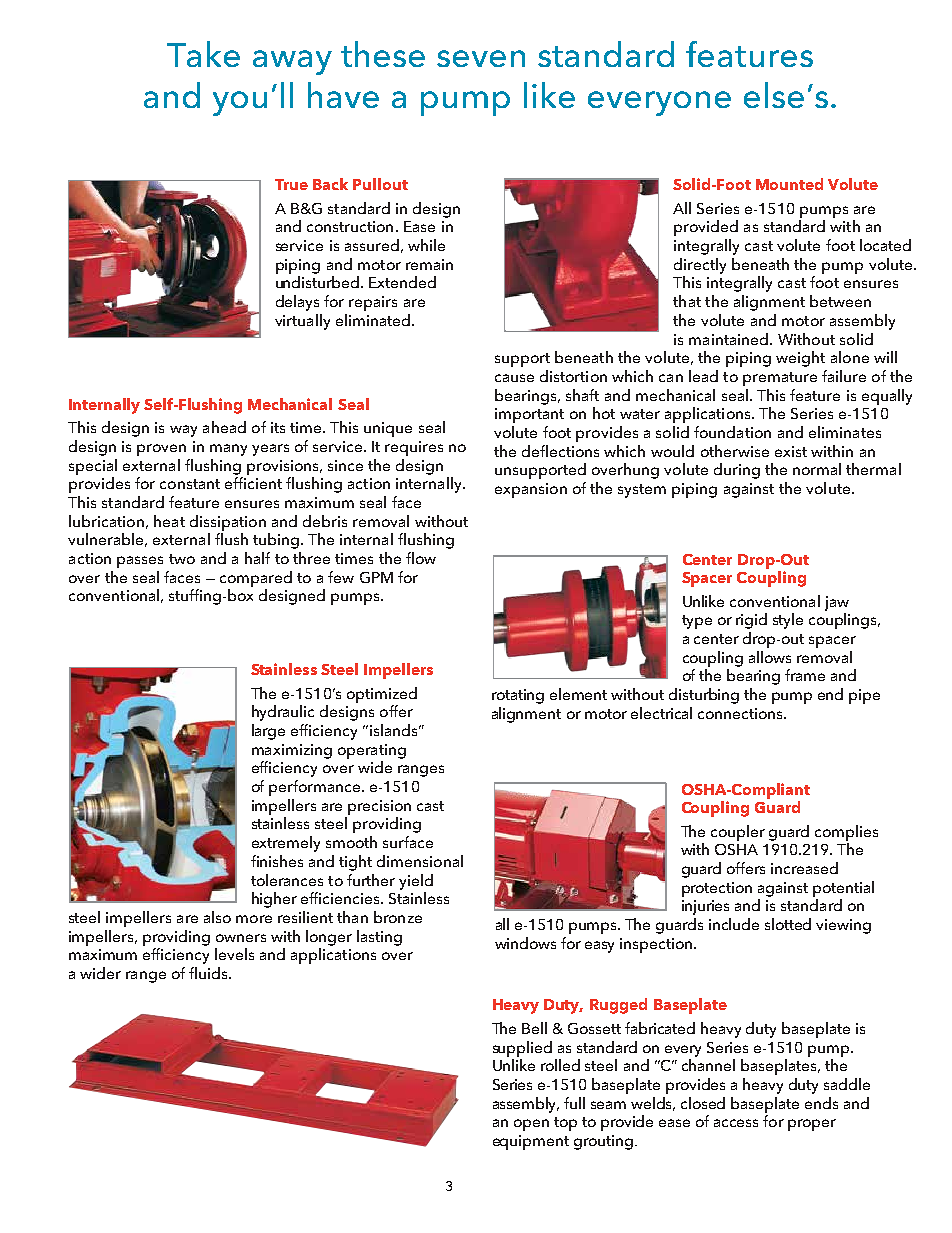 Image resolution: width=952 pixels, height=1233 pixels. Describe the element at coordinates (209, 973) in the screenshot. I see `fluids` at that location.
